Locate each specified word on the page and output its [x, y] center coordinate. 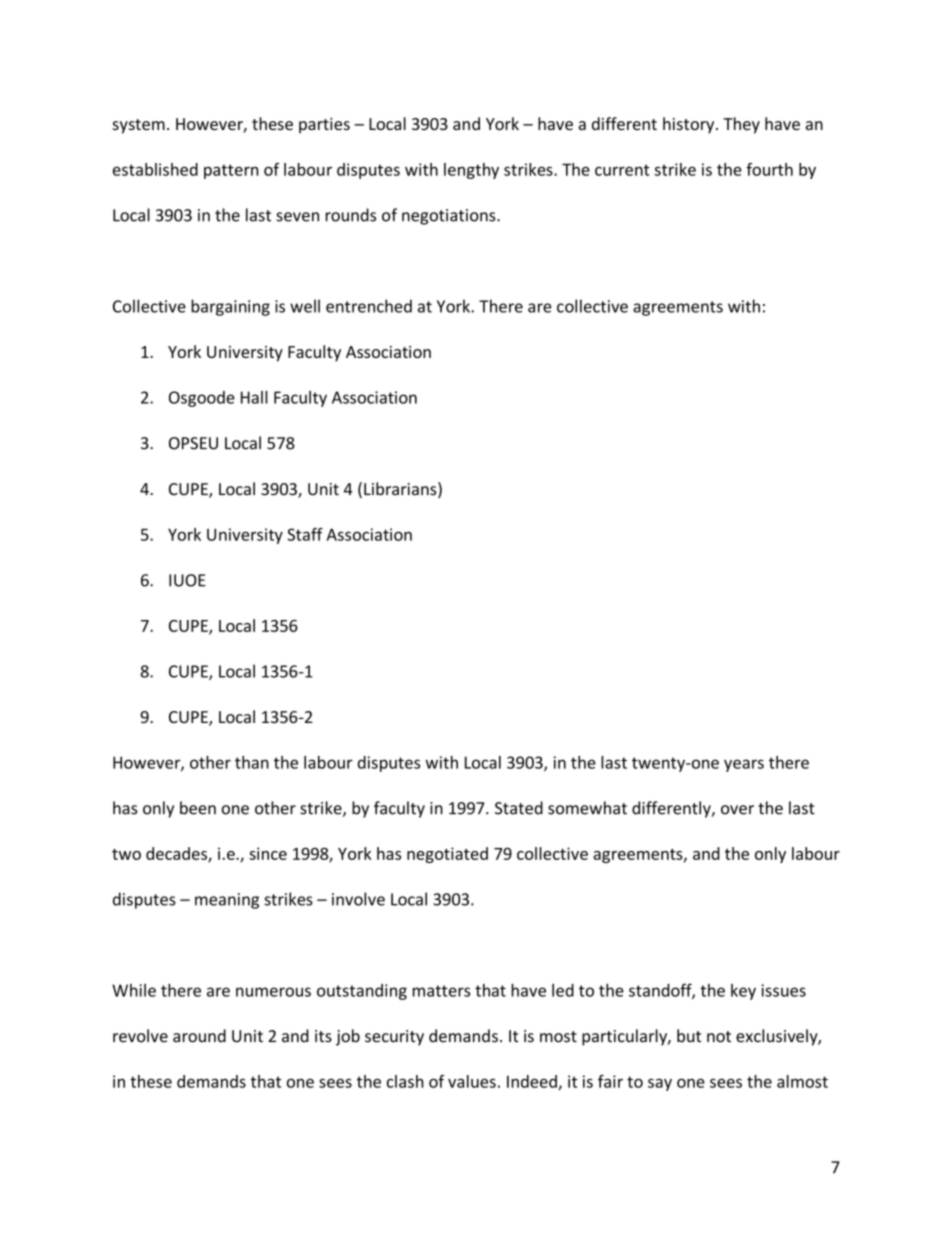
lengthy [471, 171]
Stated [519, 808]
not [719, 1037]
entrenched [369, 306]
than [252, 762]
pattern [231, 171]
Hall [254, 397]
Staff [305, 534]
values [472, 1081]
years [744, 765]
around [199, 1036]
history [690, 125]
